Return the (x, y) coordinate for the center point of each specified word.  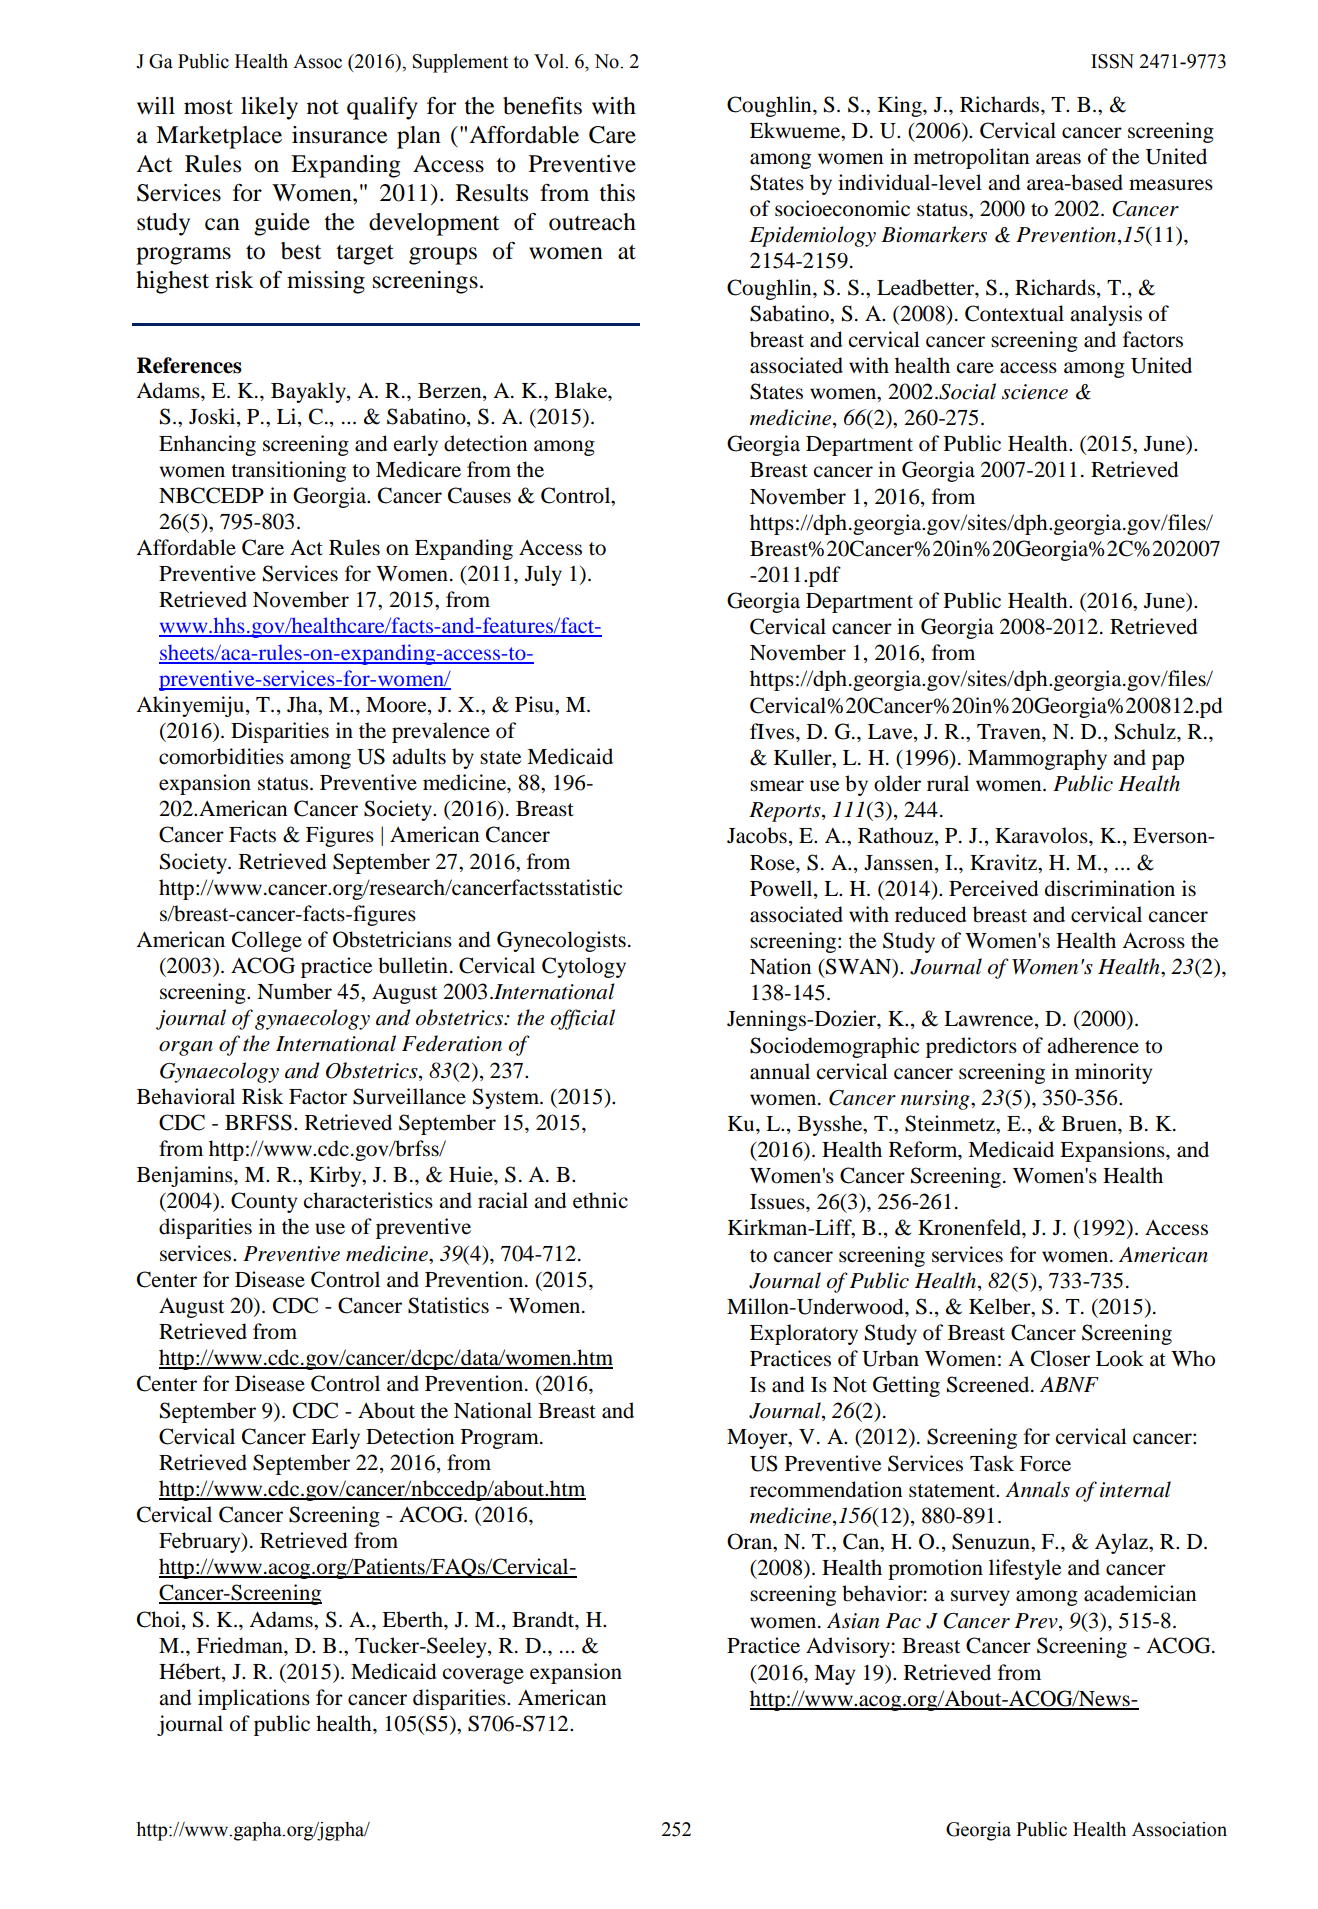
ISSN (1112, 61)
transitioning (288, 471)
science (1035, 392)
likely (269, 108)
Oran (751, 1542)
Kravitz (1005, 862)
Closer (1060, 1358)
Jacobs (757, 835)
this (617, 193)
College (267, 941)
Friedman (240, 1645)
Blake (582, 390)
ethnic (600, 1200)
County (264, 1202)
